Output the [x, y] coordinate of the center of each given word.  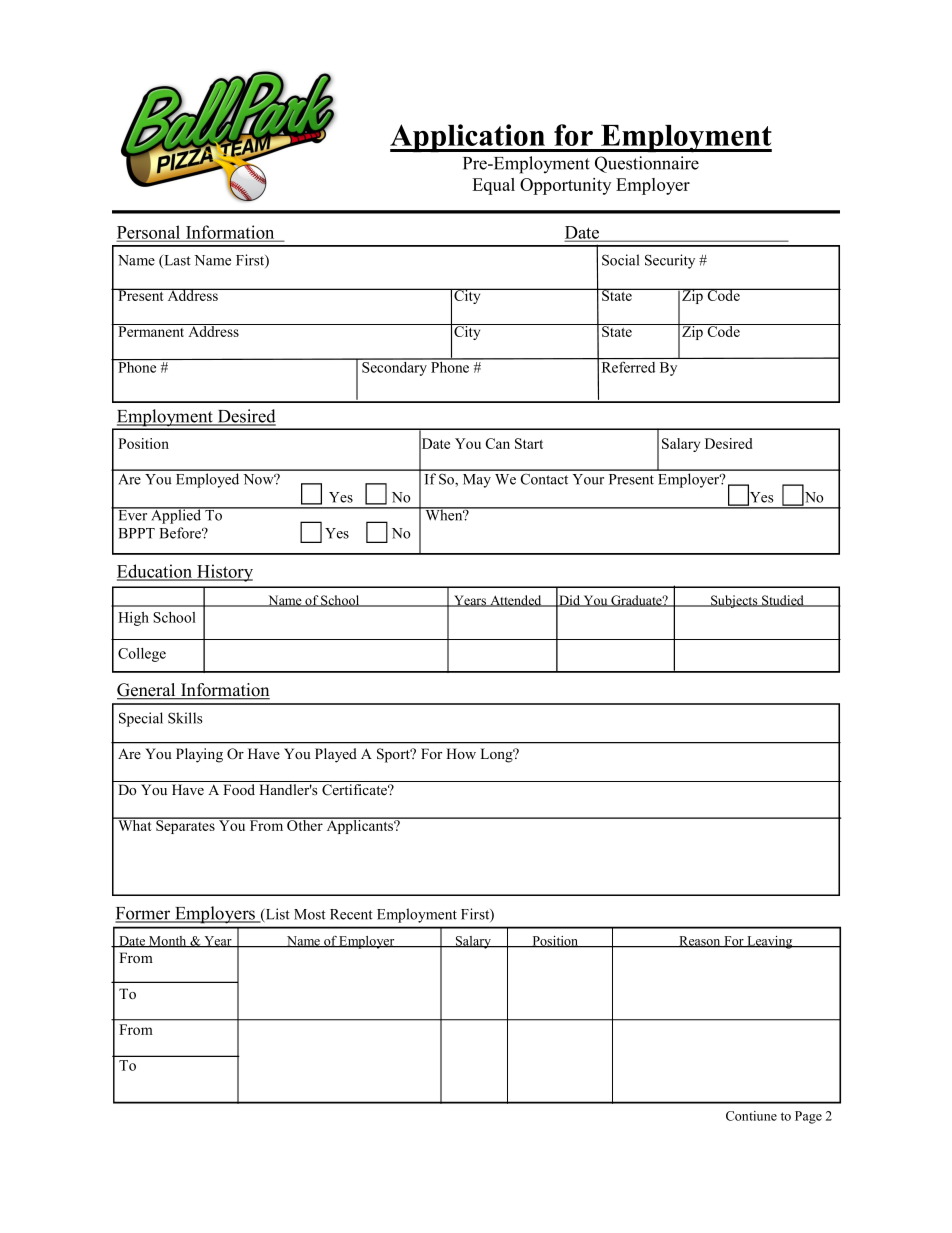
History [224, 573]
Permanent [151, 330]
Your [588, 479]
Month [168, 942]
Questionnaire [647, 164]
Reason [700, 942]
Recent [351, 914]
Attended [516, 601]
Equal [493, 186]
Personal [150, 233]
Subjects [734, 601]
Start [529, 443]
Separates [185, 826]
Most [310, 914]
